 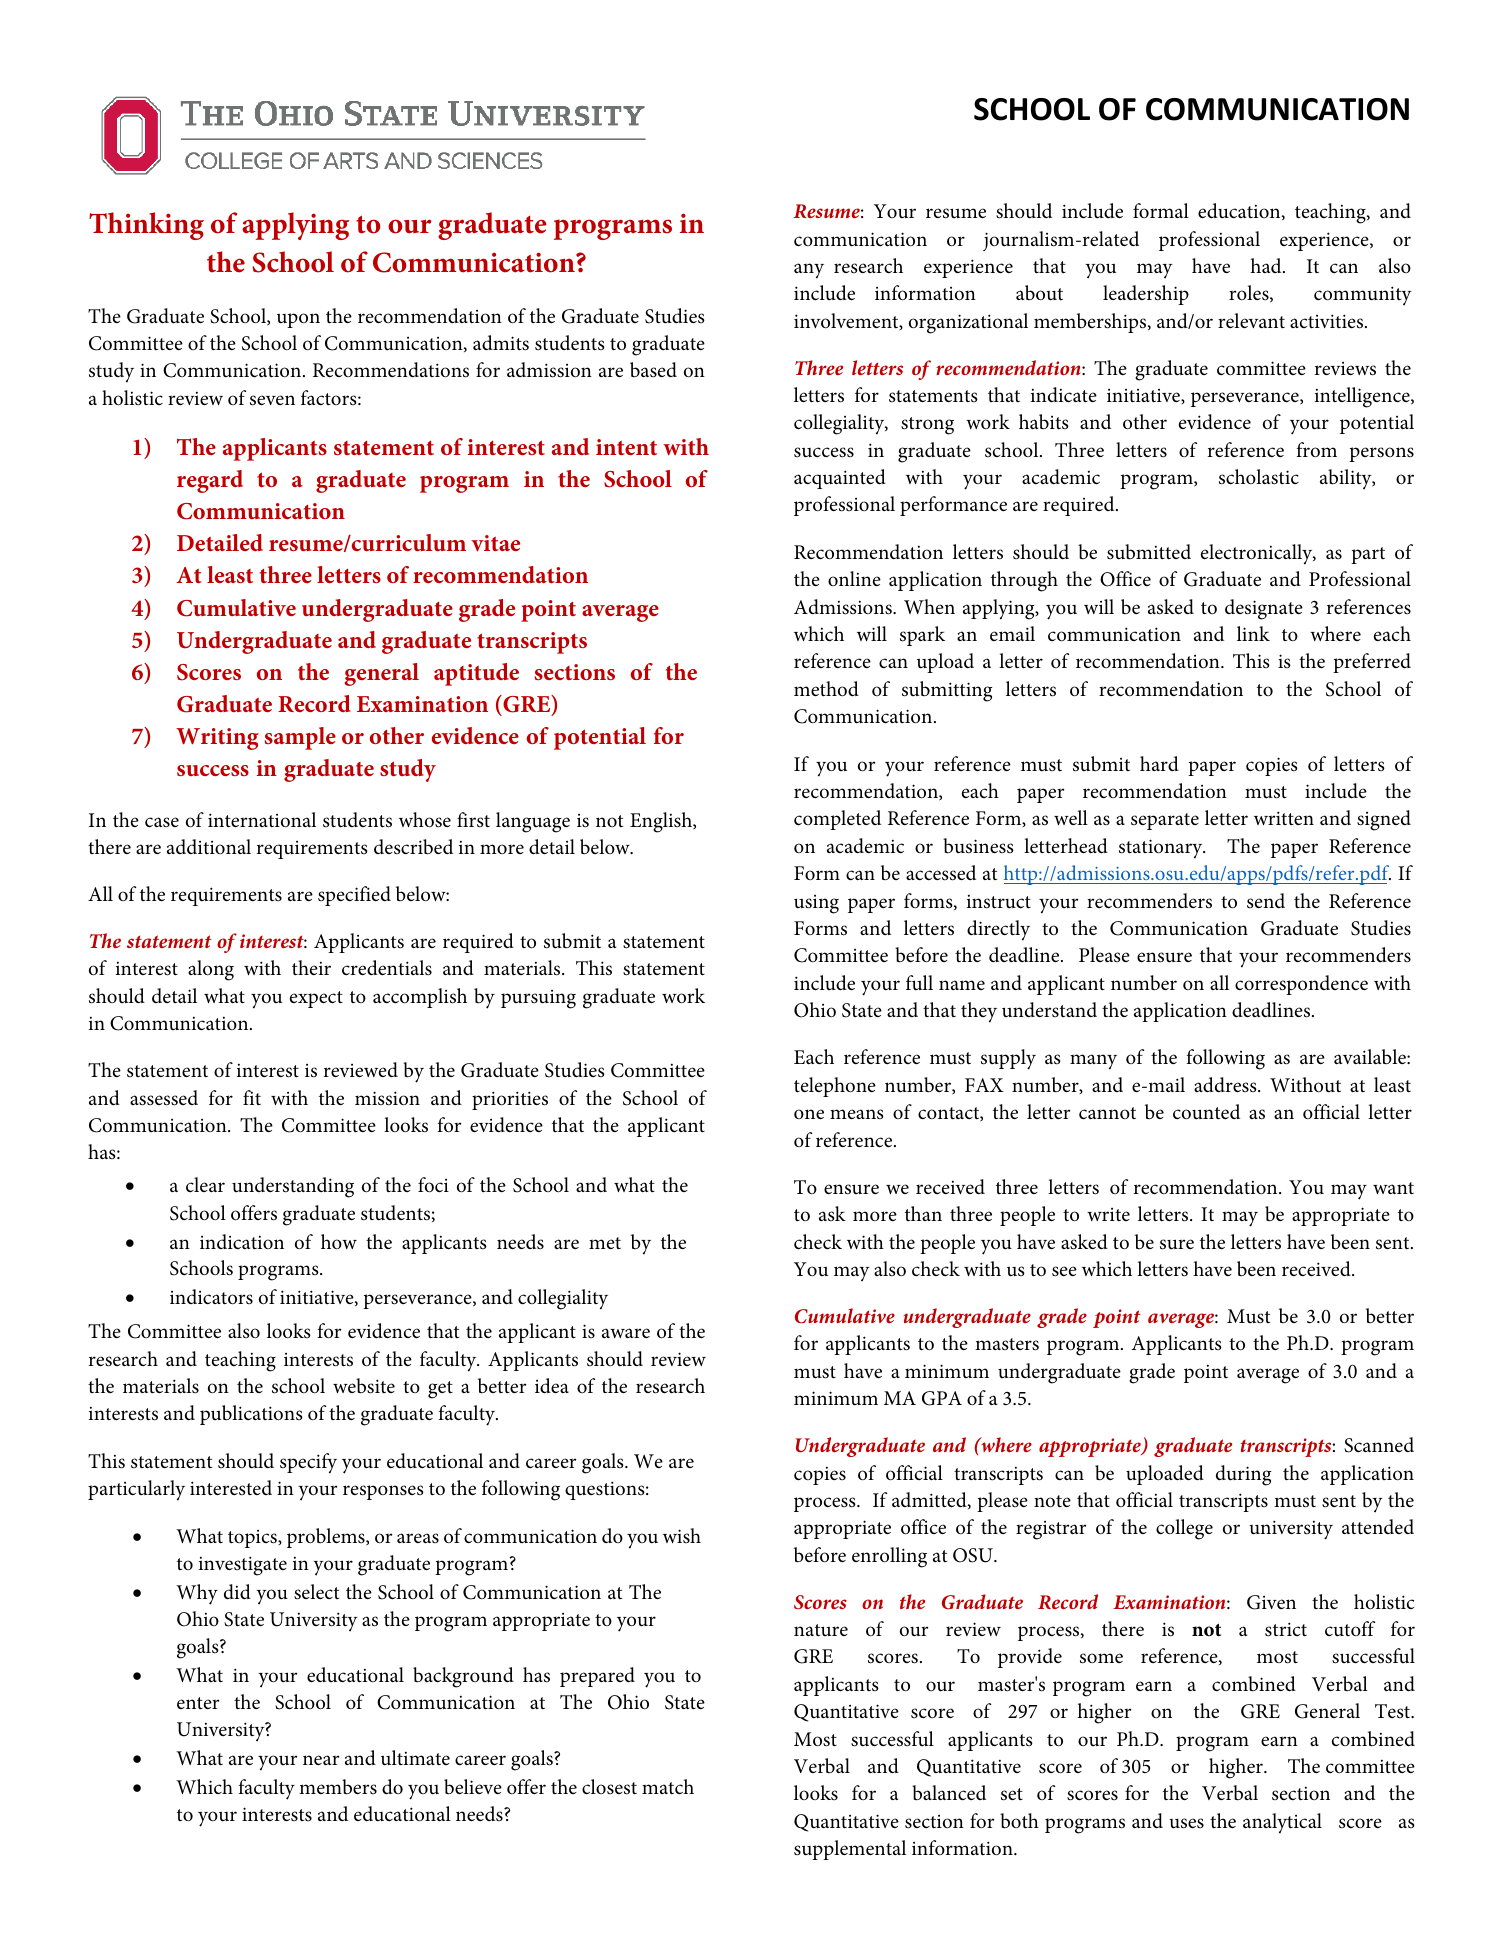 What do you see at coordinates (308, 1463) in the page?
I see `specify` at bounding box center [308, 1463].
